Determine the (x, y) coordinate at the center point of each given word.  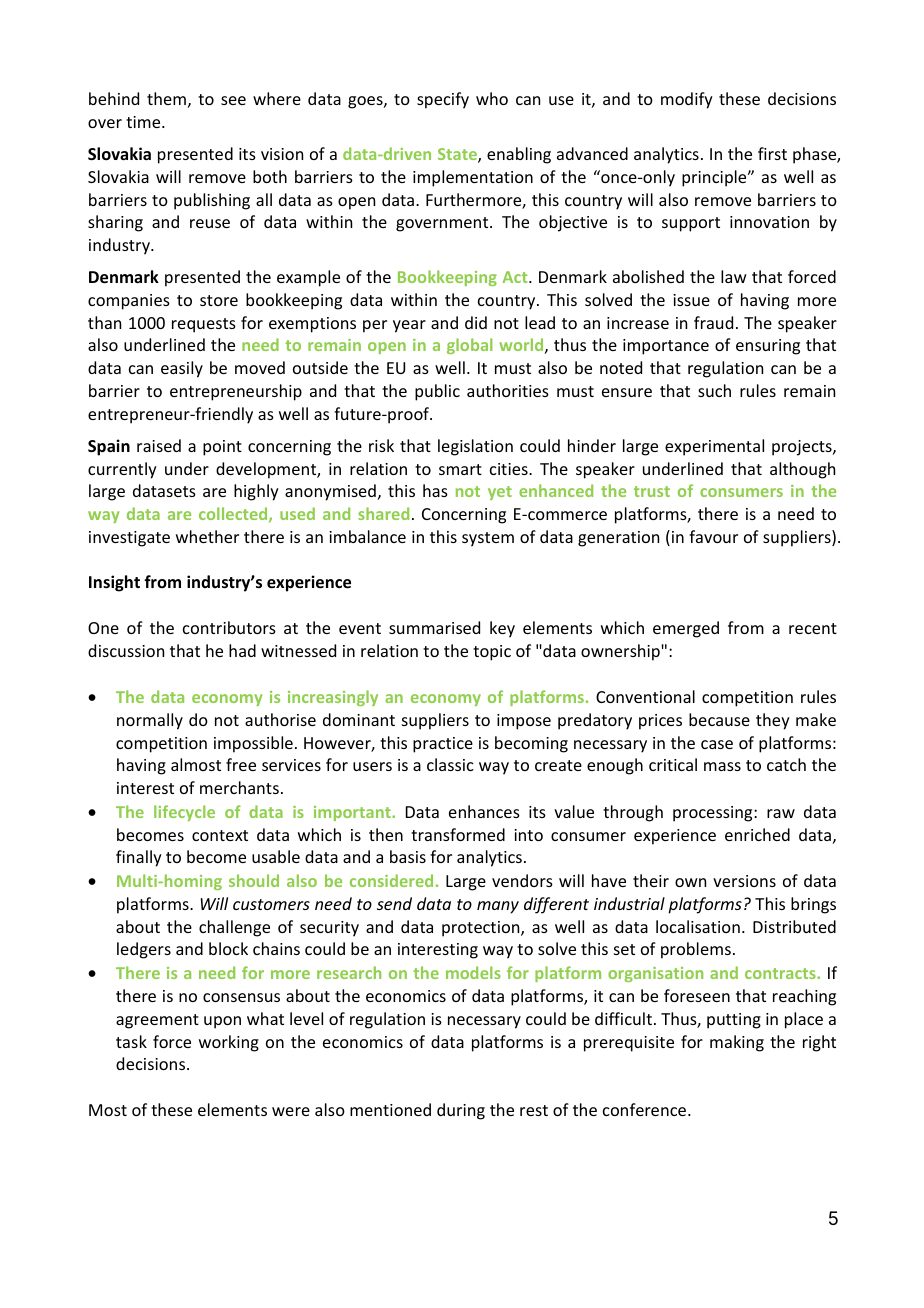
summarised (434, 627)
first (772, 153)
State (458, 155)
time (144, 122)
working (229, 1043)
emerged (686, 629)
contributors (229, 627)
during (461, 1111)
